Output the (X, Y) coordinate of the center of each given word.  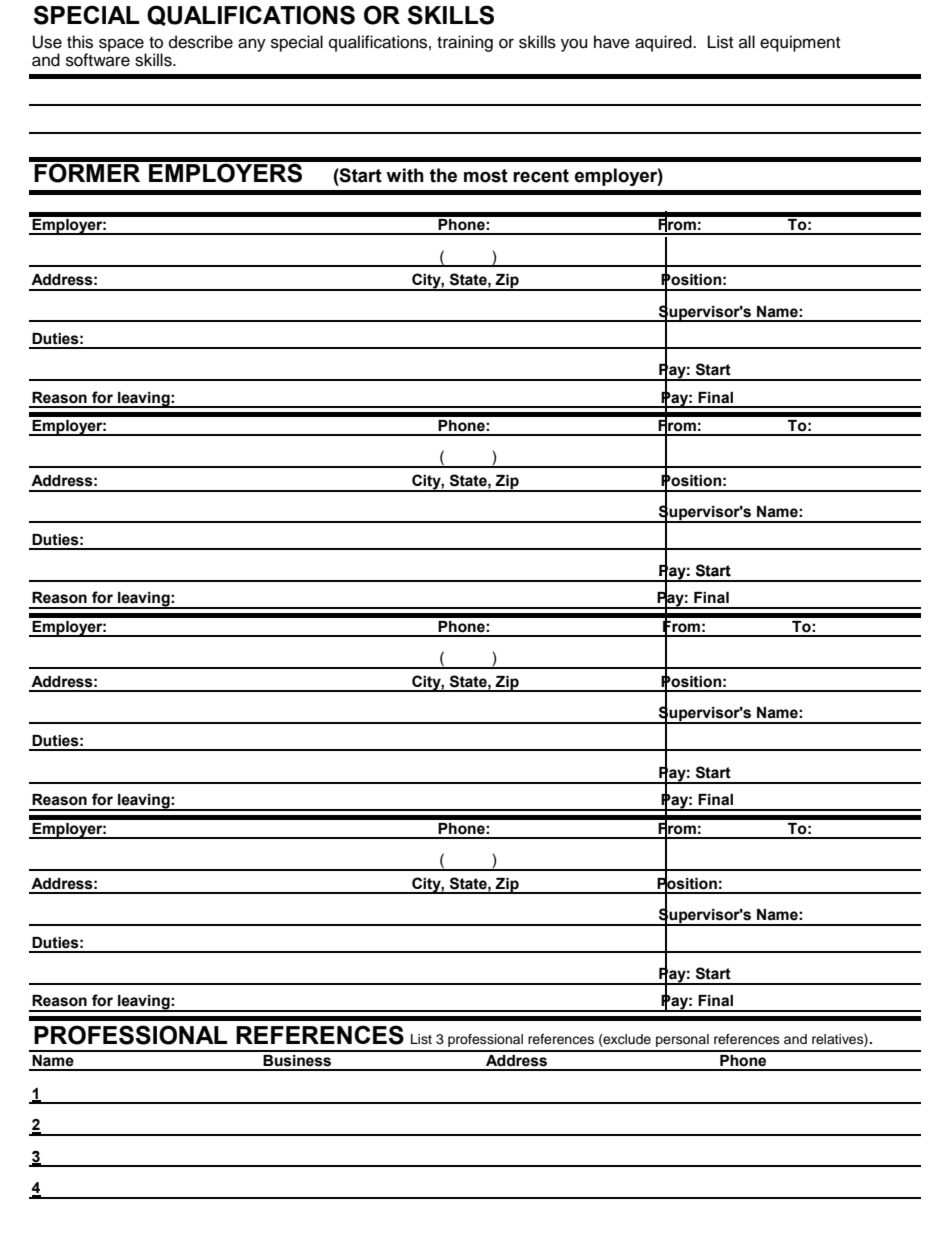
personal (682, 1040)
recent (541, 176)
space (122, 46)
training (465, 43)
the (443, 175)
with (405, 175)
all (747, 41)
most (486, 176)
